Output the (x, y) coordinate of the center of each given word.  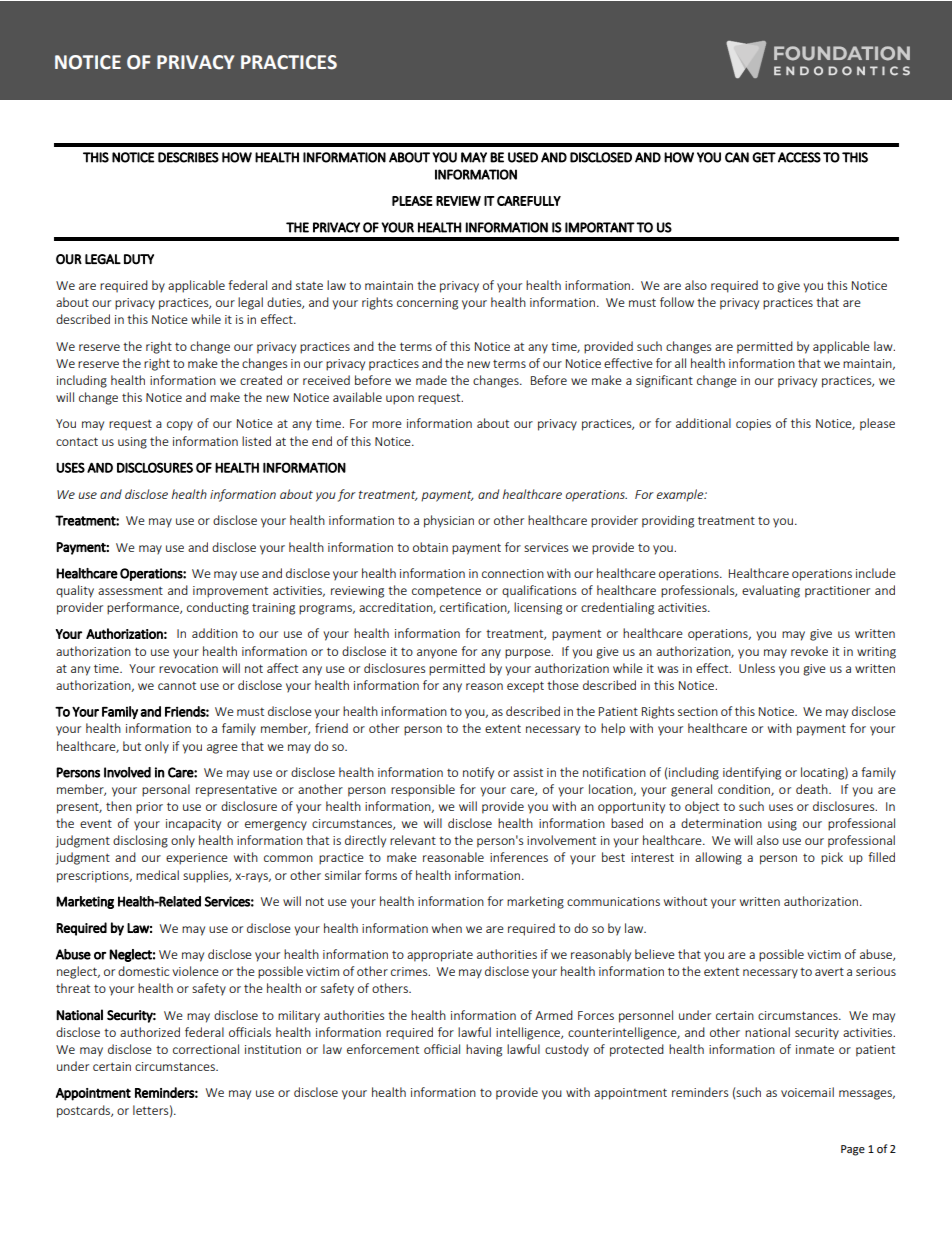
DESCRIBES (188, 157)
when (447, 928)
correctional (206, 1049)
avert (829, 972)
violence (195, 971)
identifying (752, 773)
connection (513, 573)
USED (523, 157)
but (132, 746)
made (431, 380)
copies (753, 425)
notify (478, 773)
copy (180, 426)
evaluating (771, 591)
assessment (130, 591)
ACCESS (799, 157)
